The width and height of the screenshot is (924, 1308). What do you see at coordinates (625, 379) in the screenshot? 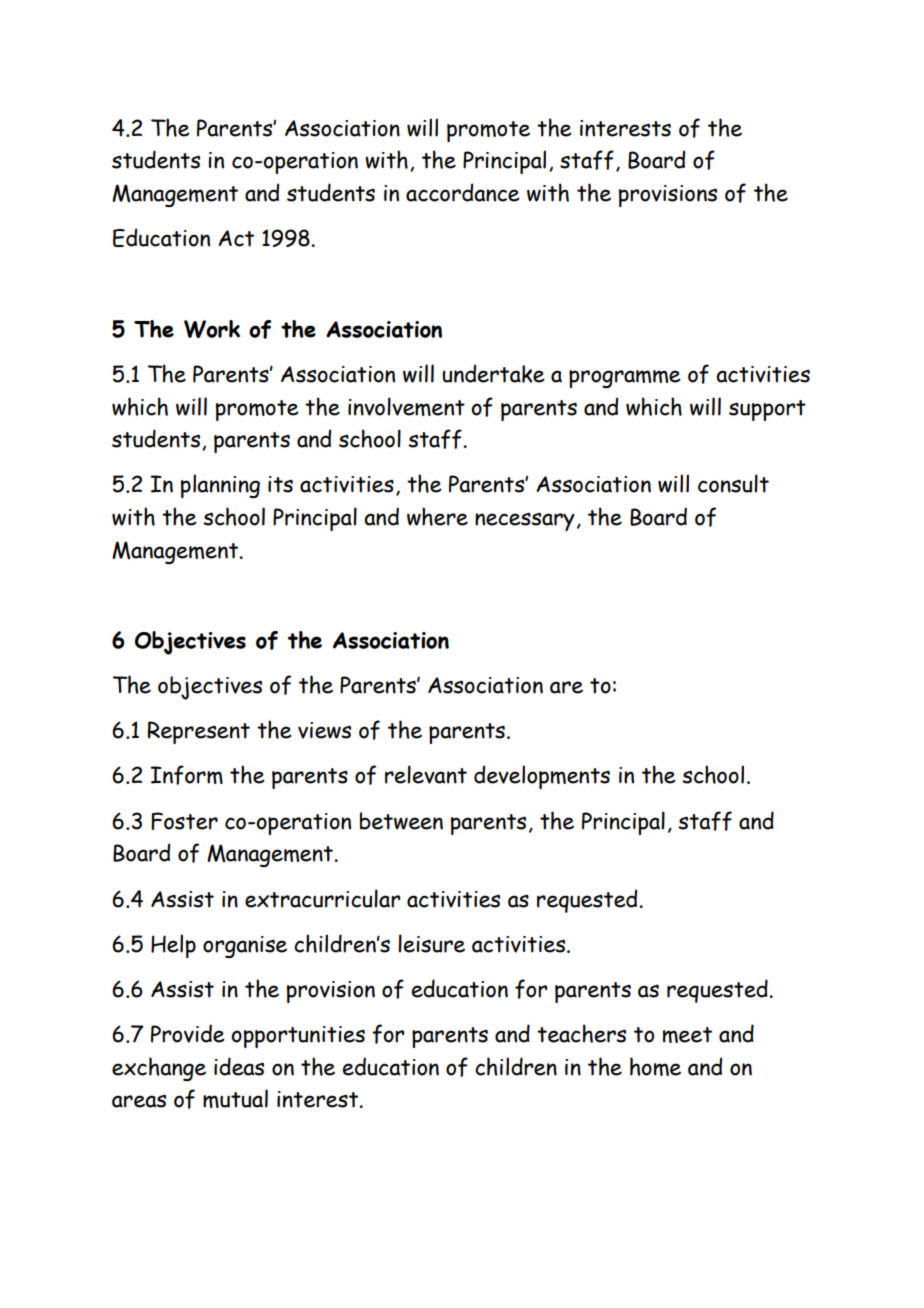
I see `programme` at bounding box center [625, 379].
